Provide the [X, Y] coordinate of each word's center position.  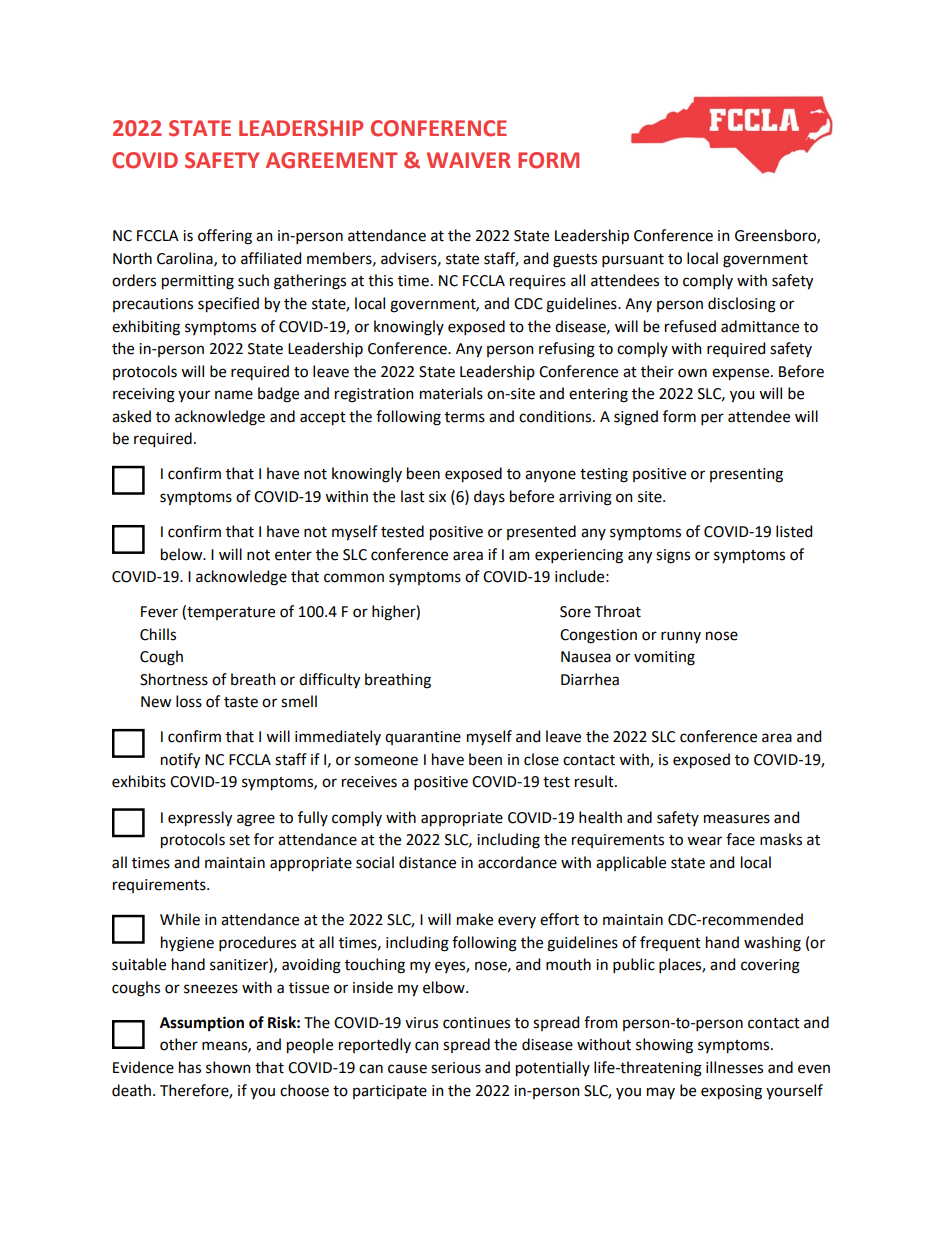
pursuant [633, 260]
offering [225, 237]
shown [228, 1067]
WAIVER [469, 160]
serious [456, 1068]
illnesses [734, 1067]
